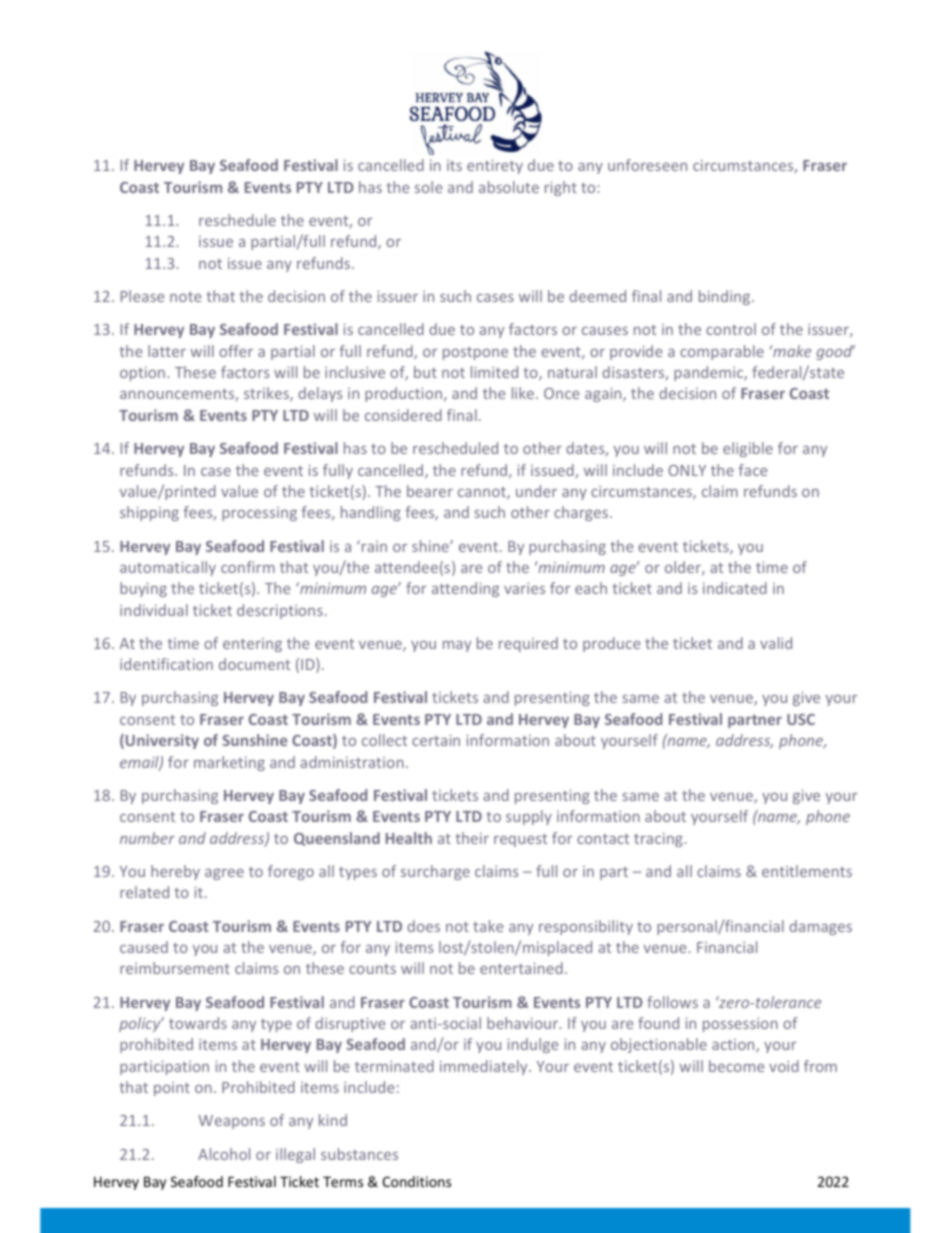 The image size is (952, 1233). I want to click on document, so click(254, 664).
